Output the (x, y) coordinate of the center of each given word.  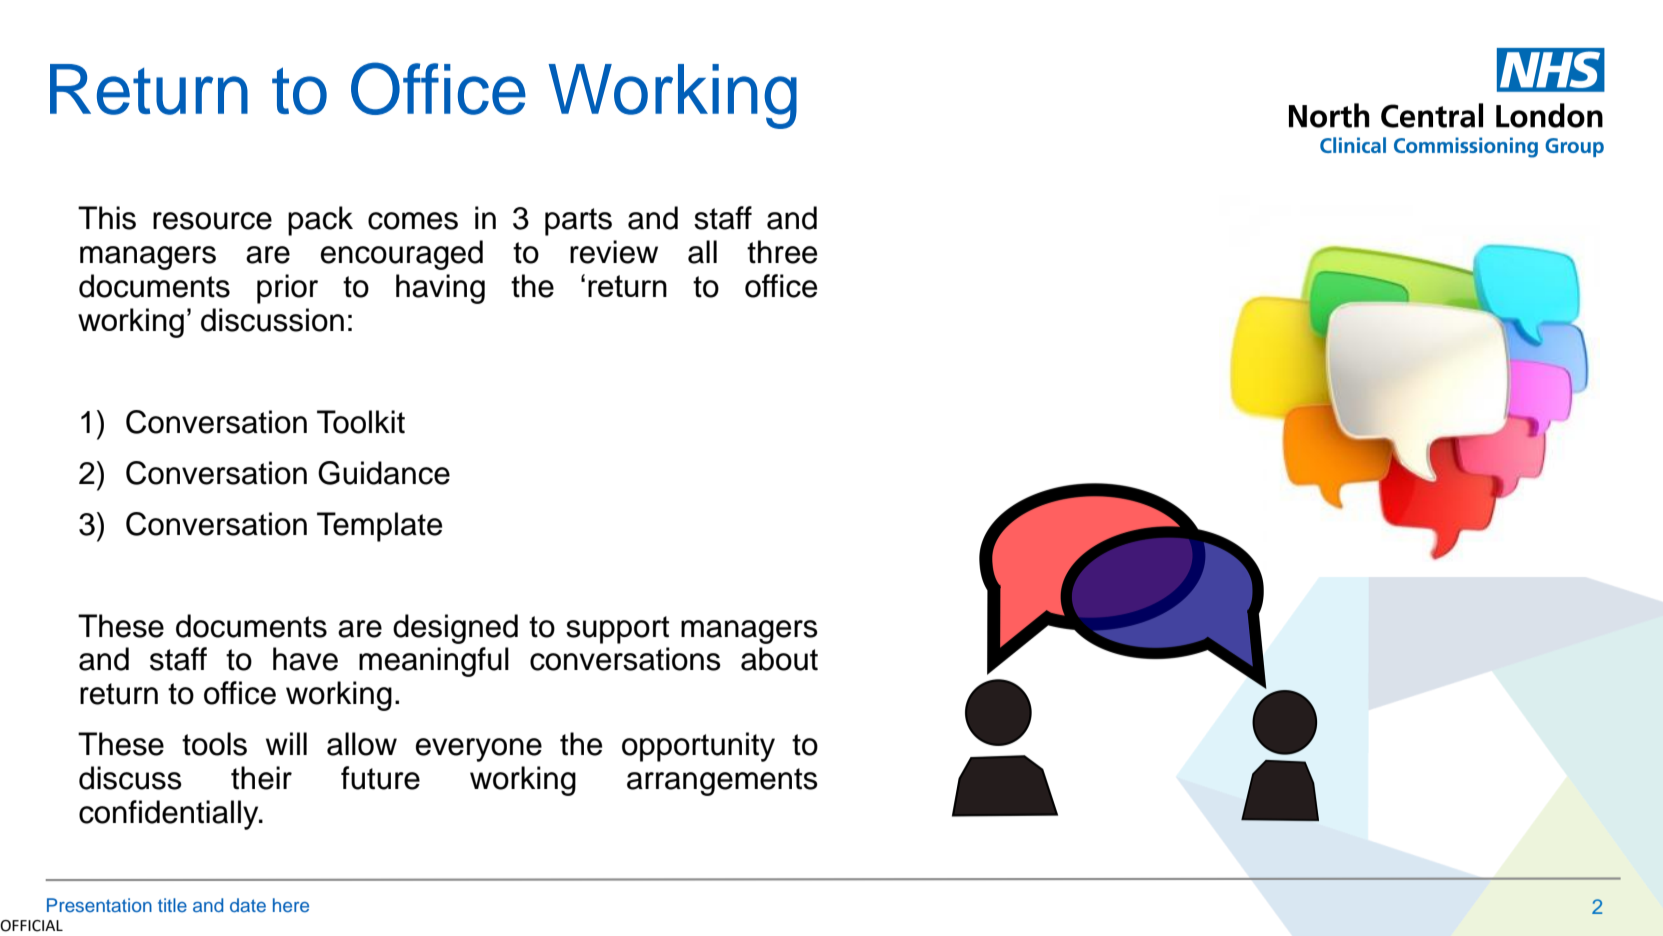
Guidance (384, 473)
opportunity (698, 747)
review (614, 252)
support (617, 630)
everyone (479, 750)
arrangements (722, 782)
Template (379, 527)
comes (413, 221)
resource (212, 221)
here (291, 905)
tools (214, 744)
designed (455, 629)
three (782, 252)
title (172, 905)
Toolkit (361, 422)
